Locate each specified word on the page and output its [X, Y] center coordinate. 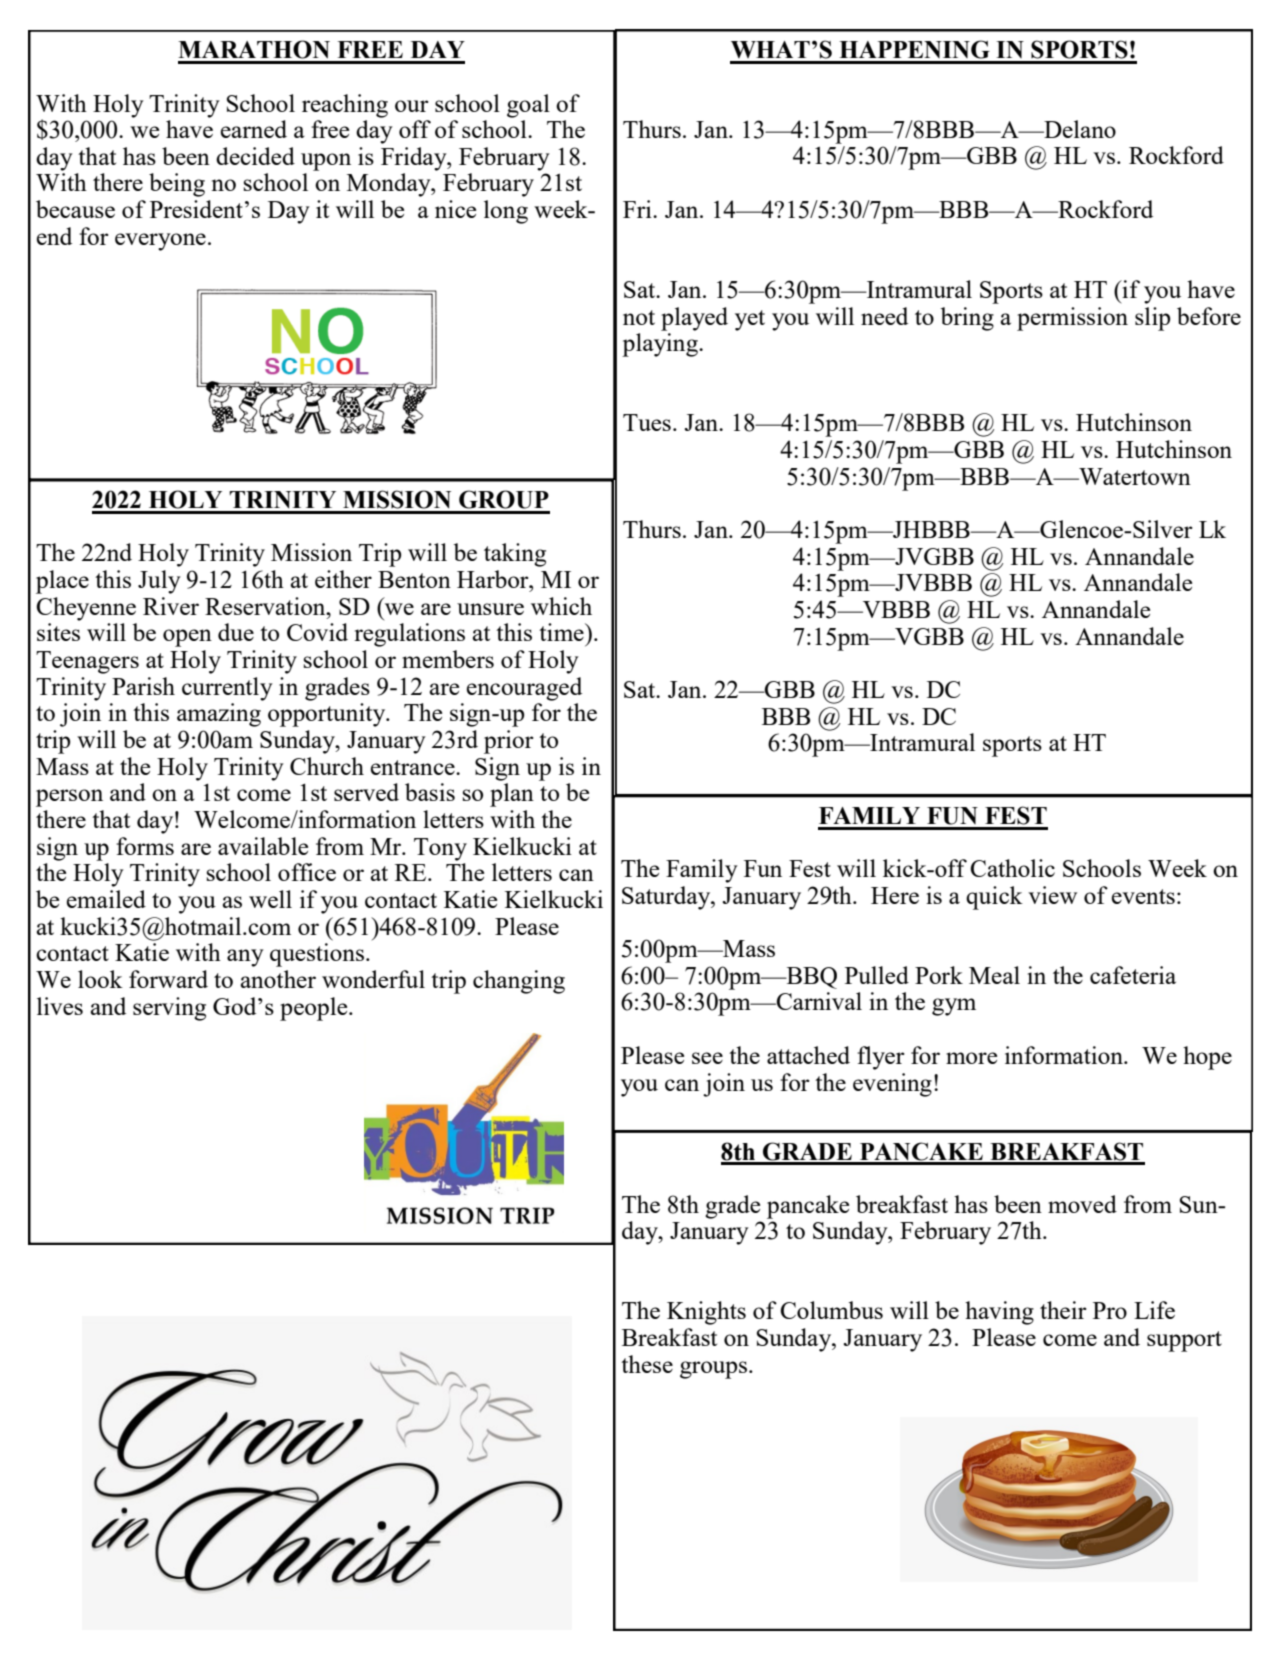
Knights [706, 1313]
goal [528, 106]
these [647, 1364]
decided [255, 156]
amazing [219, 715]
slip [1152, 319]
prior [509, 742]
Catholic [1012, 868]
